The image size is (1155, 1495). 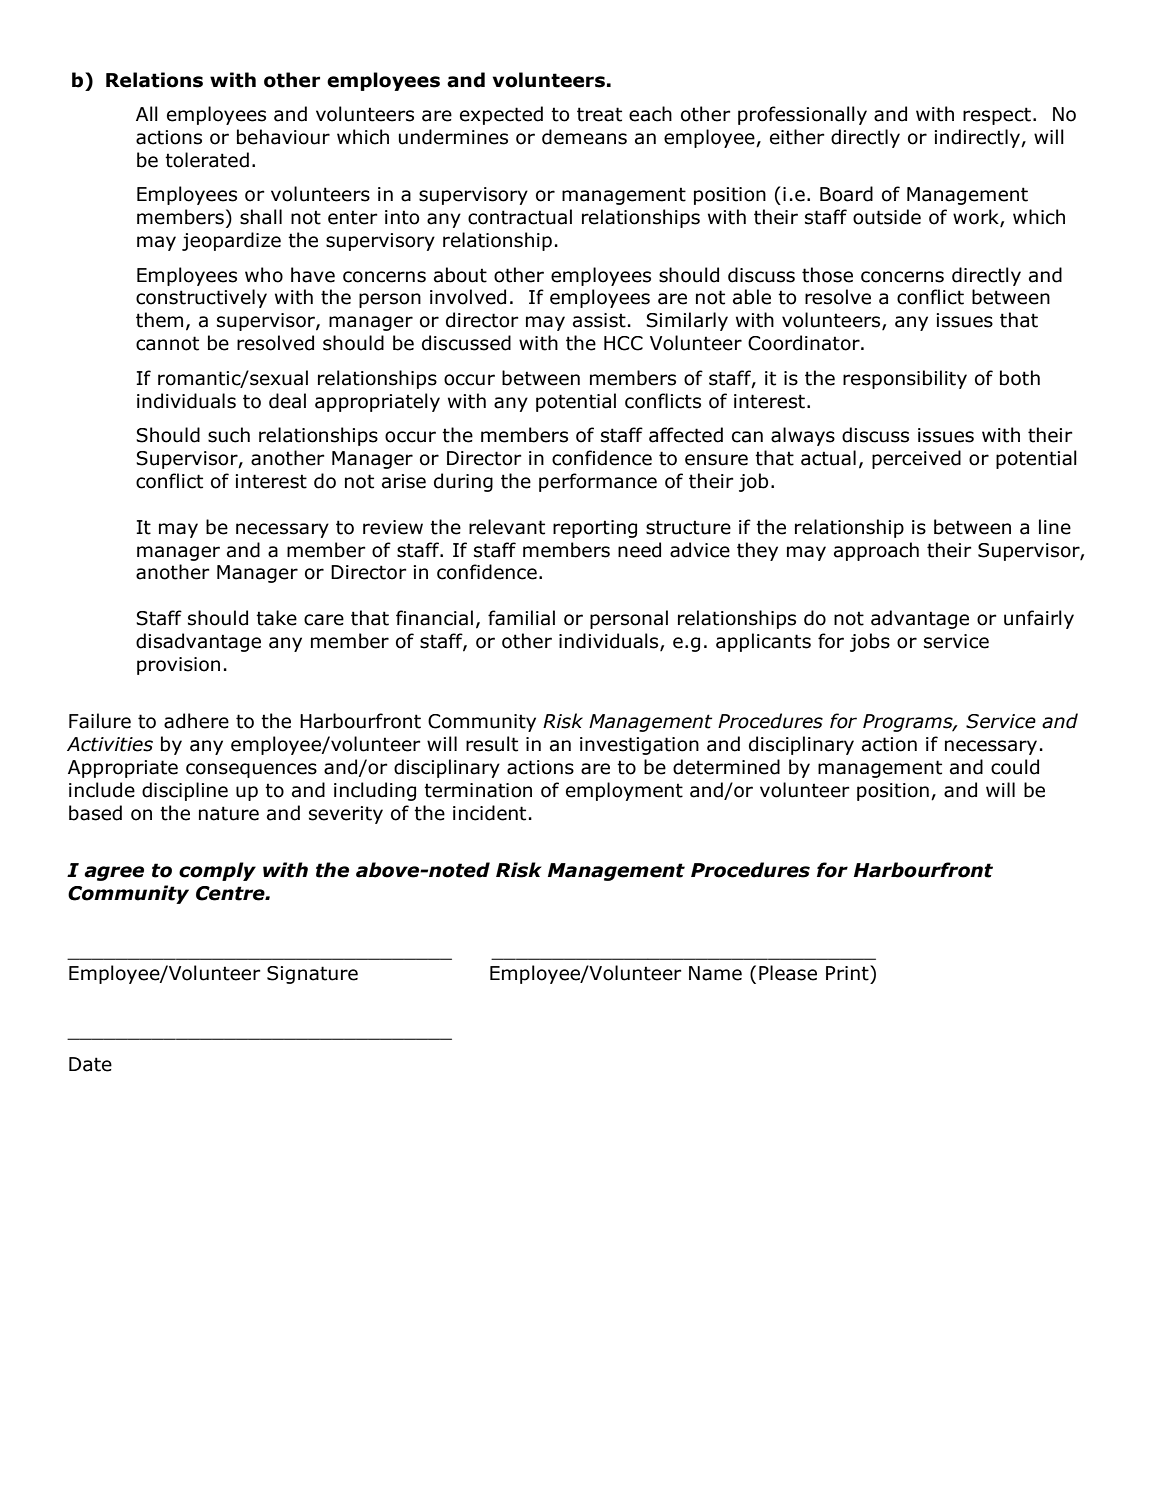 What do you see at coordinates (997, 116) in the screenshot?
I see `respect` at bounding box center [997, 116].
